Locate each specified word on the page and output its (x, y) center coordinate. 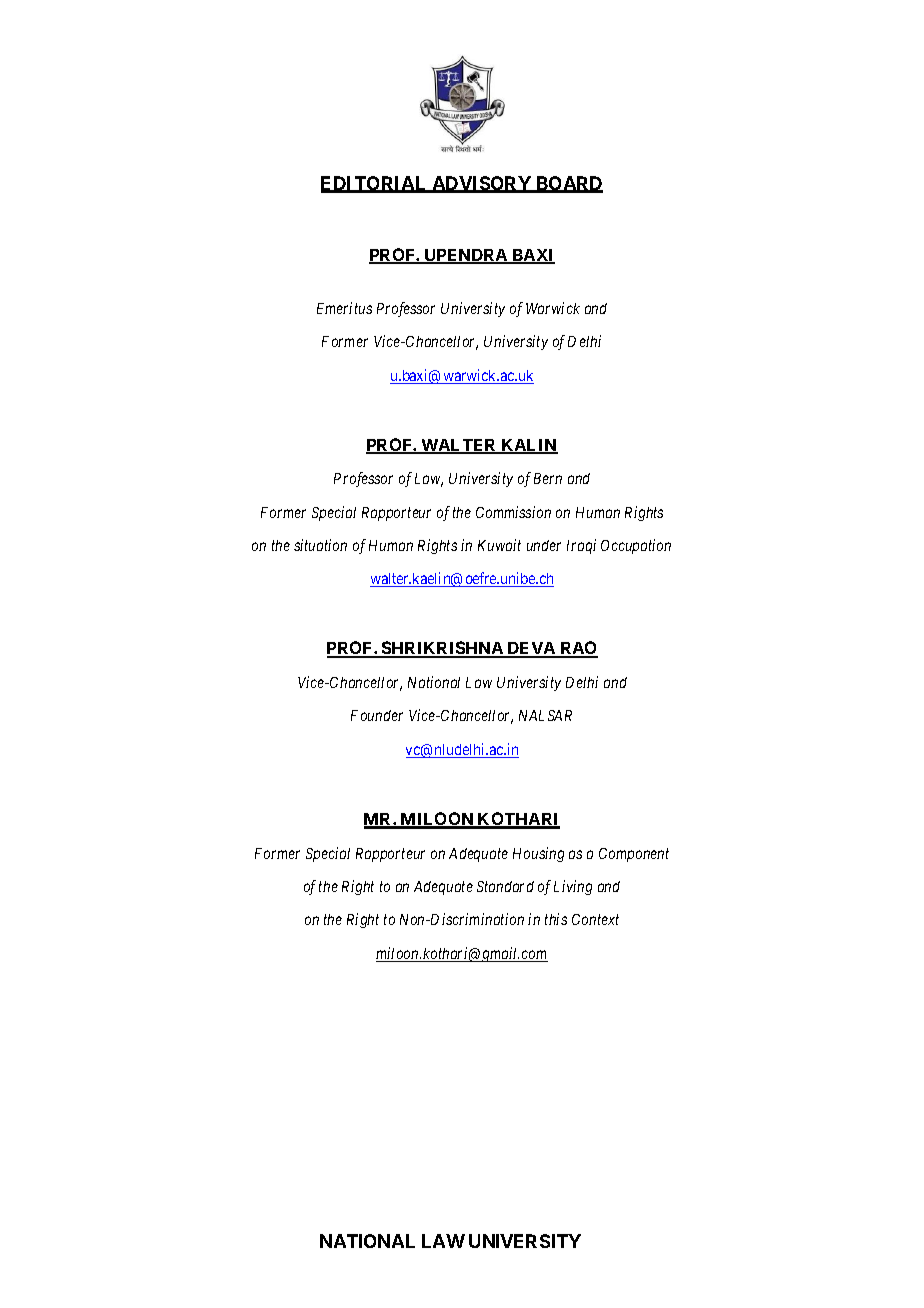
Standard (505, 886)
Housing (538, 854)
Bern (548, 478)
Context (595, 919)
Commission (513, 512)
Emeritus (344, 308)
